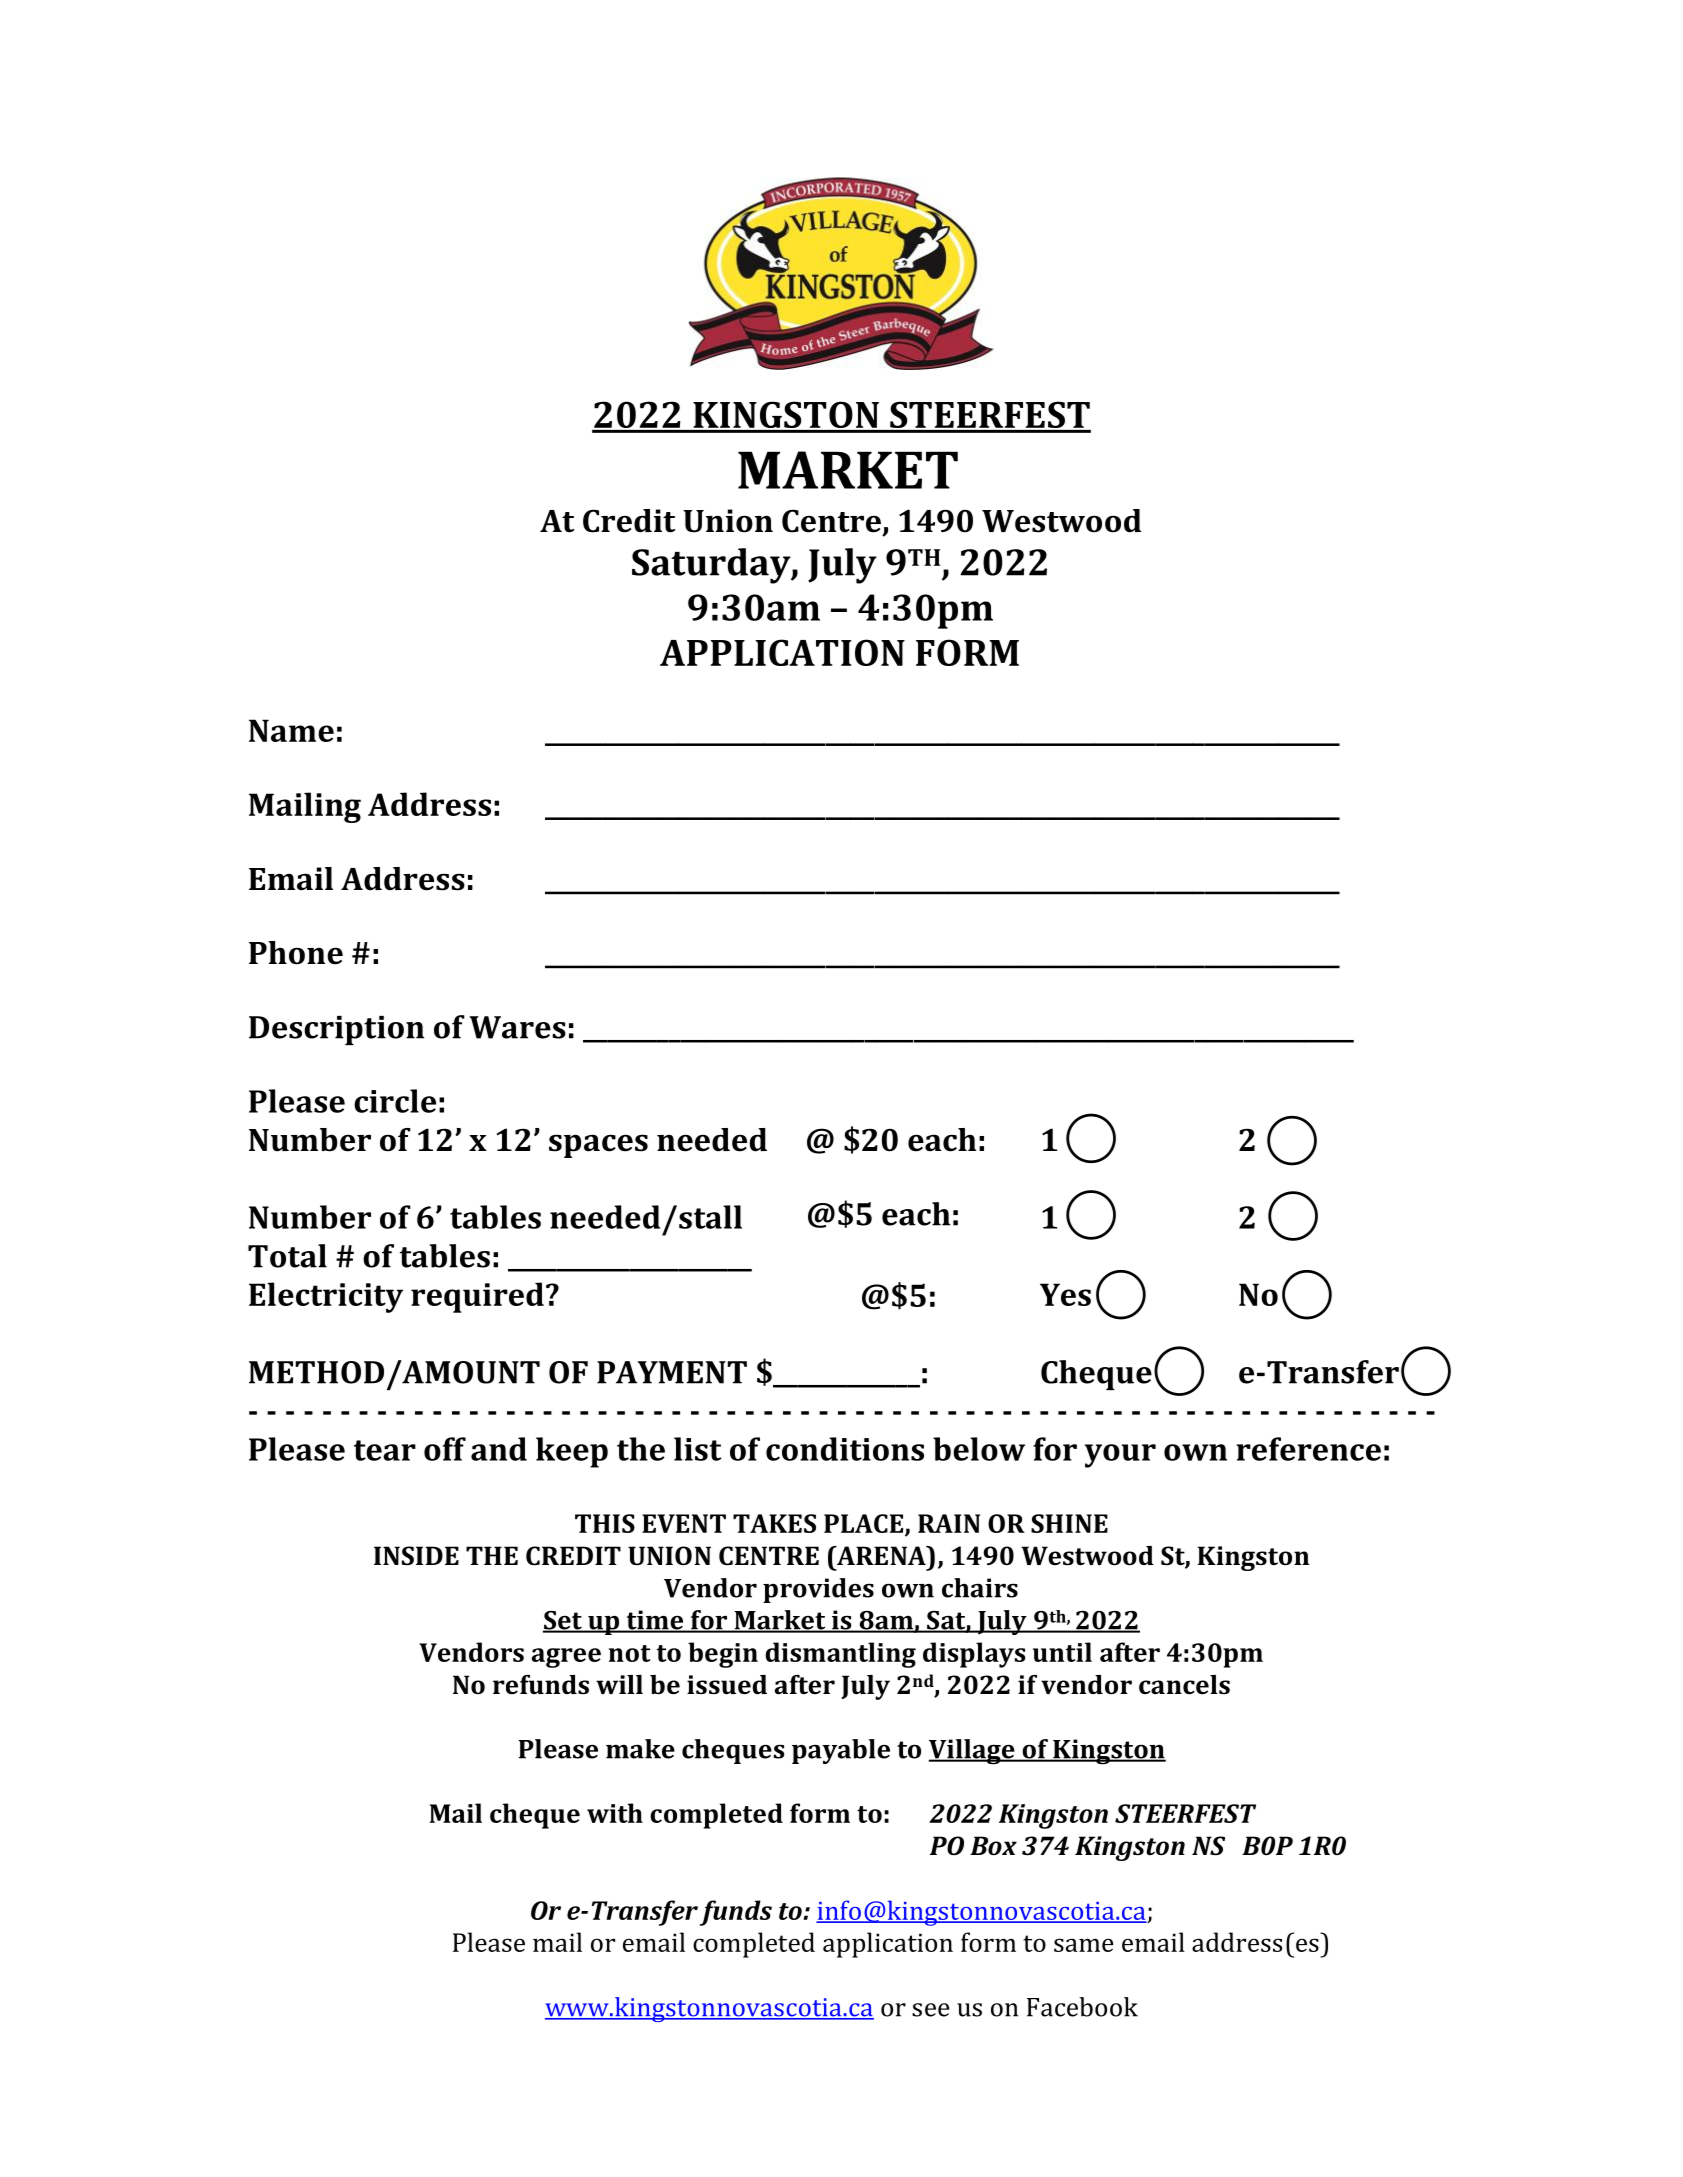  Describe the element at coordinates (615, 1813) in the document. I see `with` at that location.
